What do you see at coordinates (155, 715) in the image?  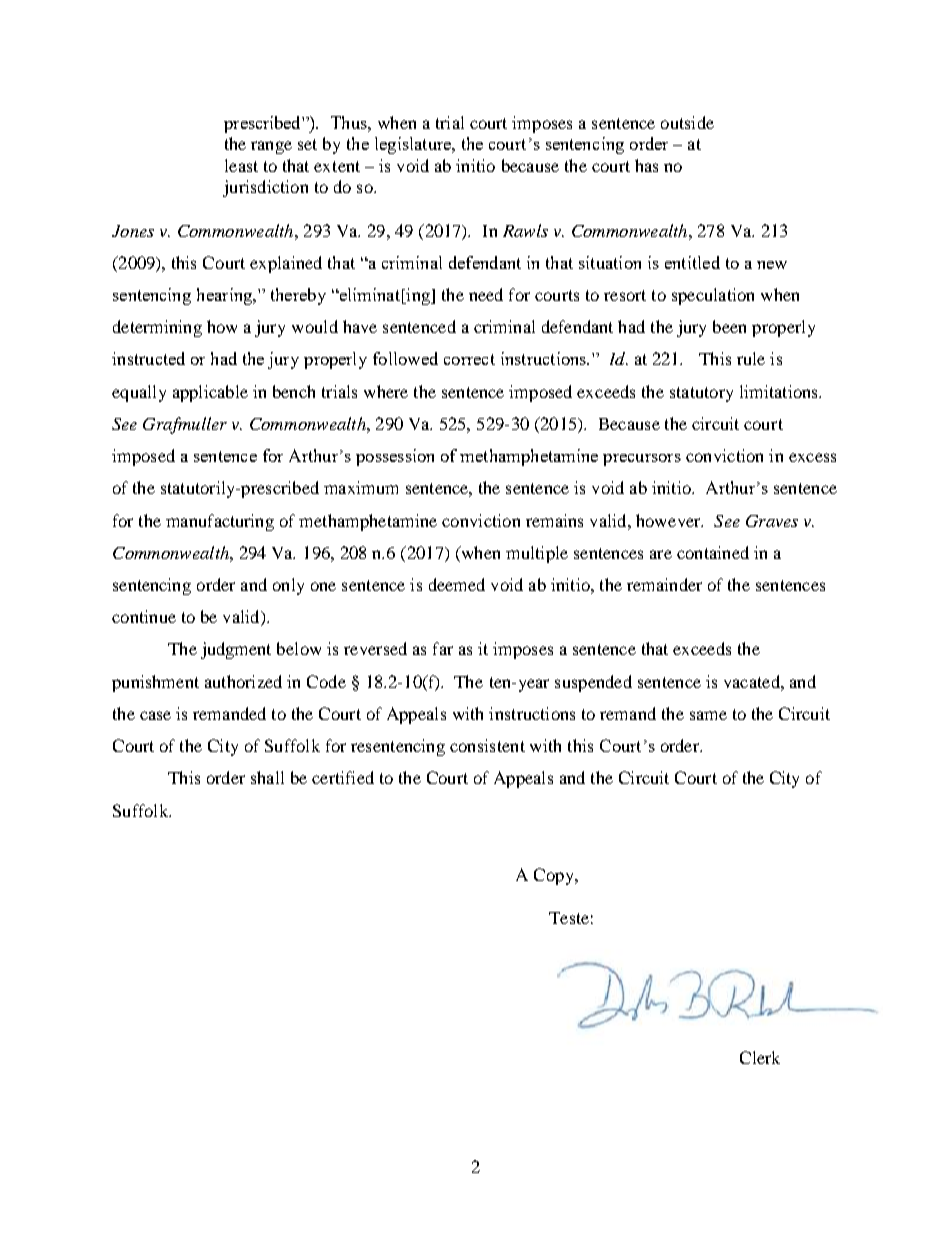 I see `case` at bounding box center [155, 715].
